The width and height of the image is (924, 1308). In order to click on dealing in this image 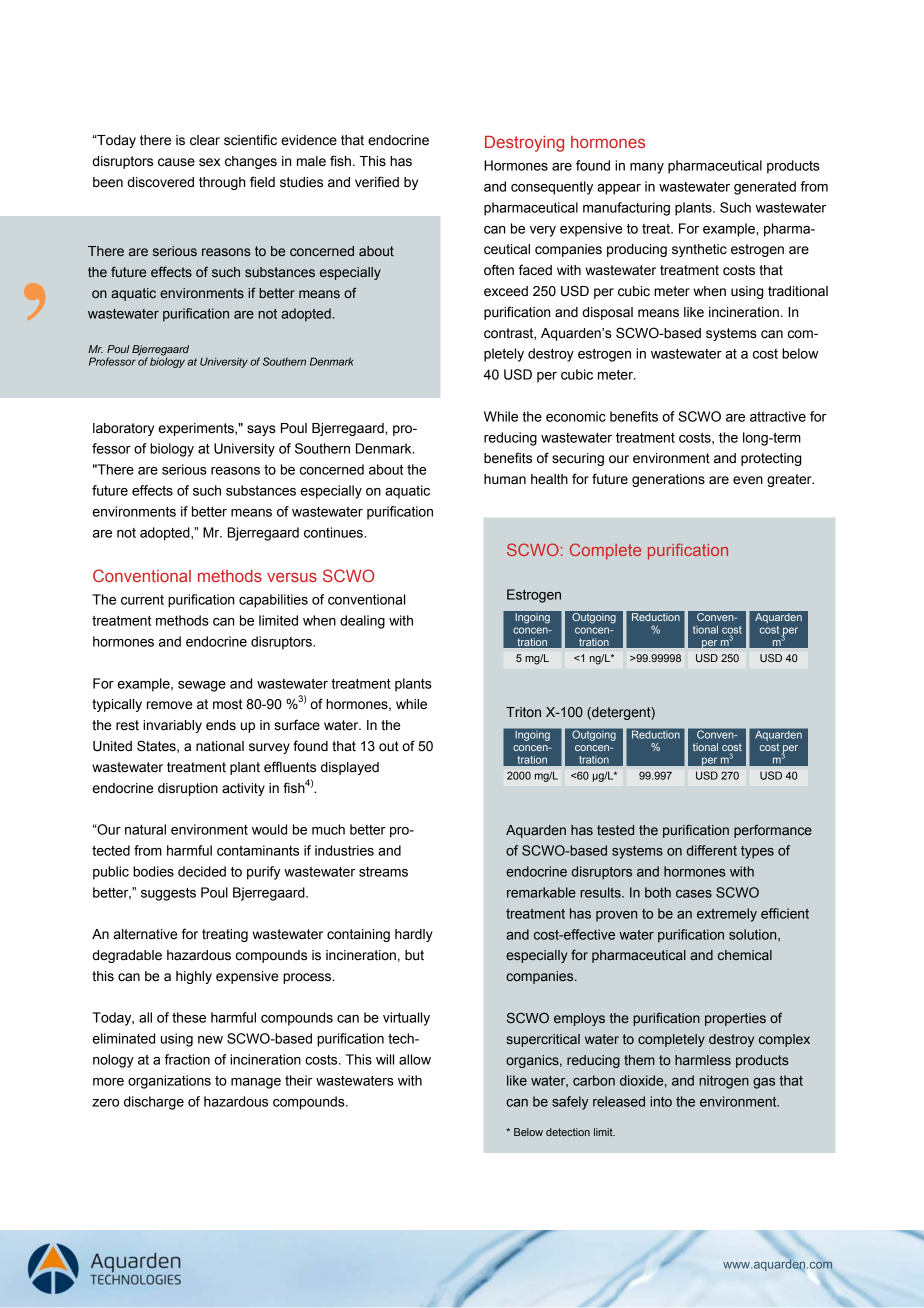, I will do `click(362, 622)`.
